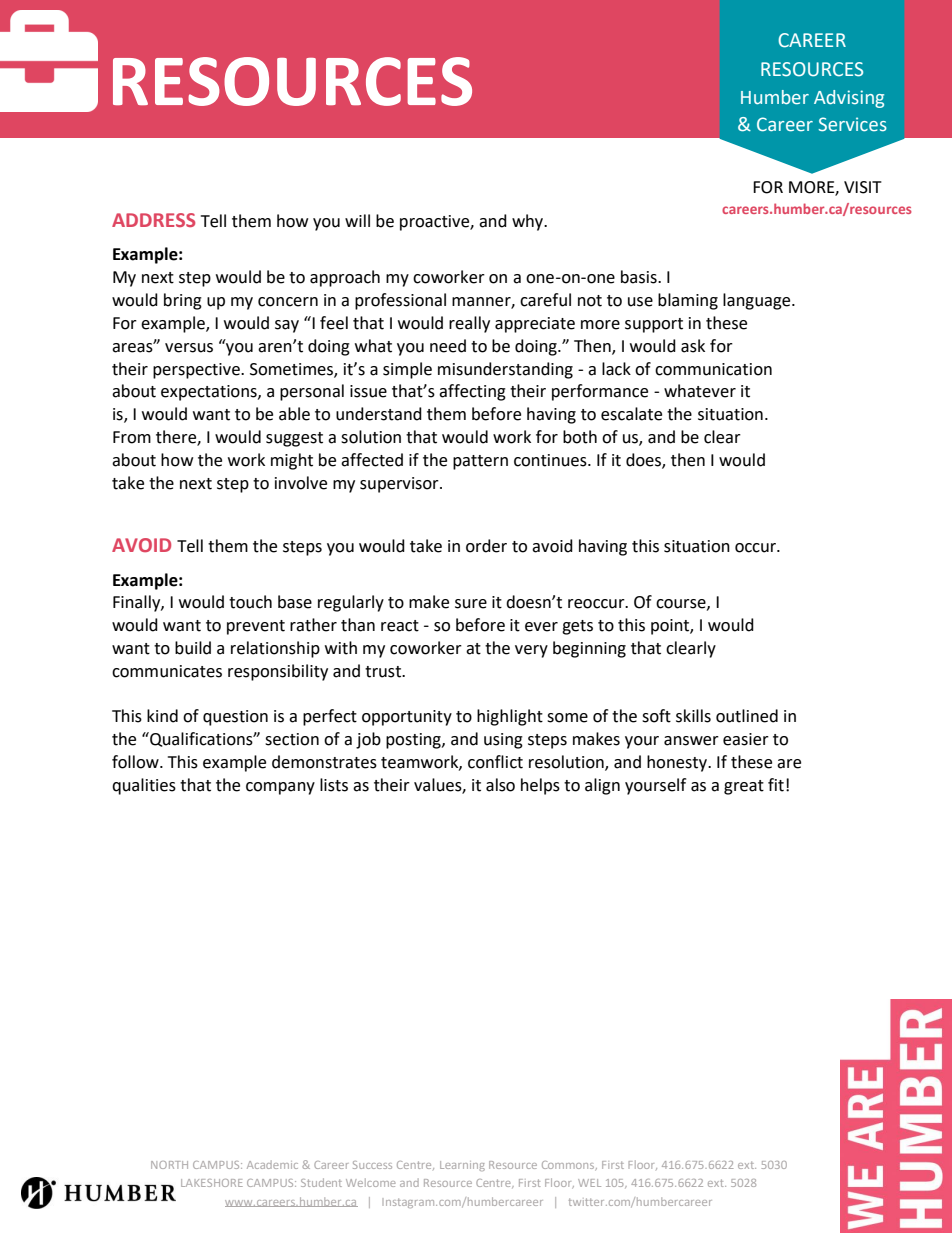 The height and width of the screenshot is (1233, 952). Describe the element at coordinates (462, 1166) in the screenshot. I see `Learning` at that location.
